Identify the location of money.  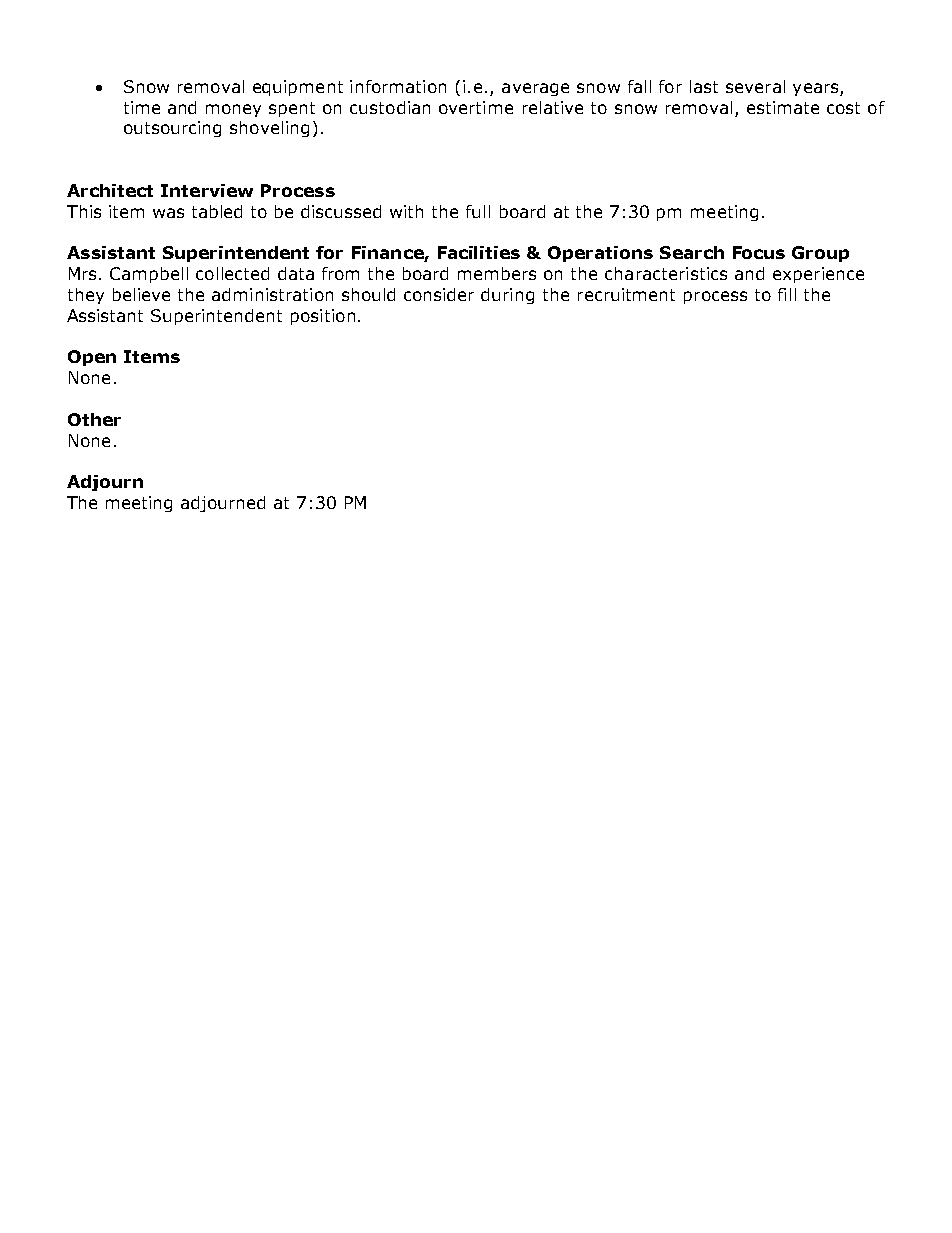
(233, 110).
